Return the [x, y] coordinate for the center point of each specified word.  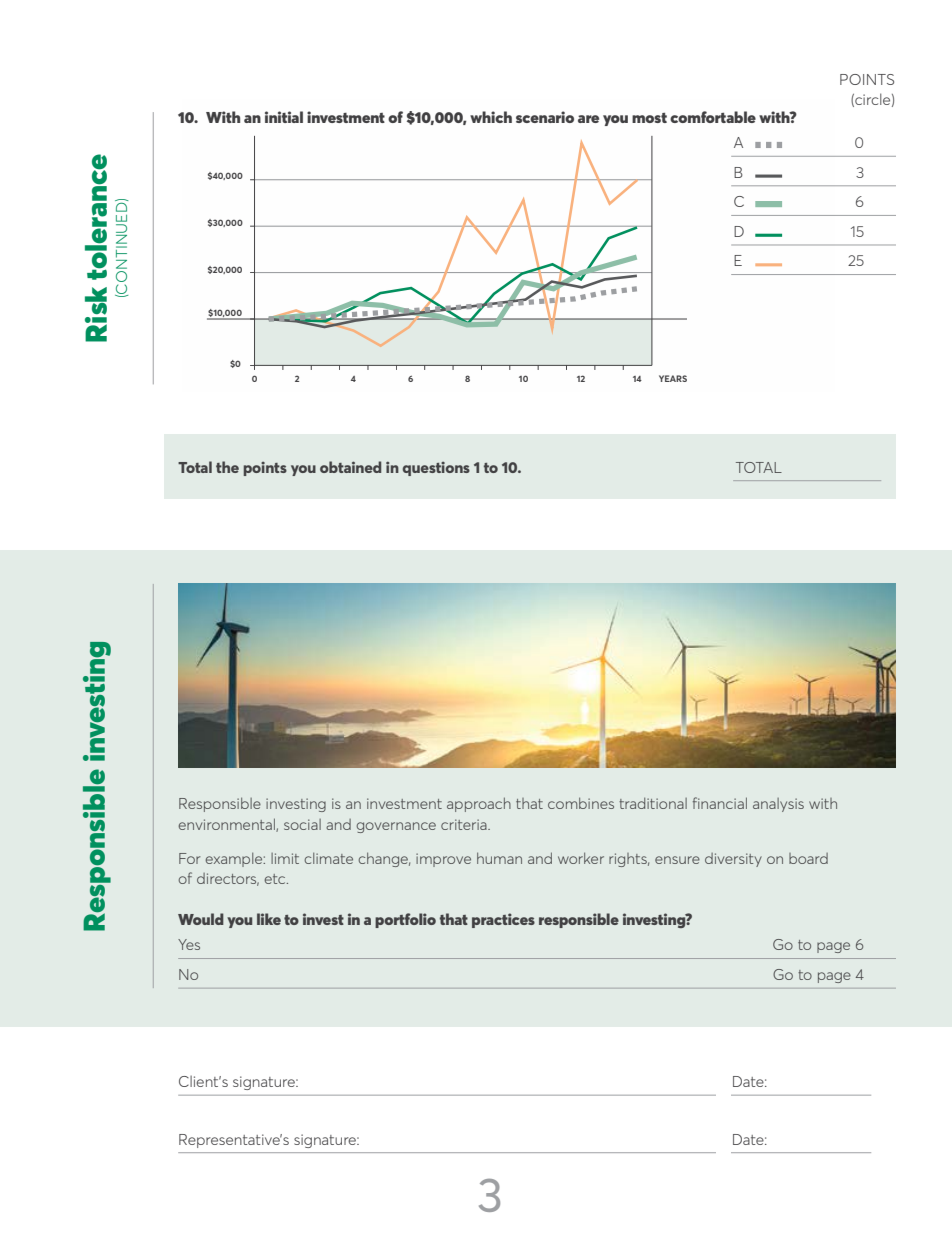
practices [503, 920]
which [491, 117]
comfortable [713, 117]
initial [284, 117]
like [269, 919]
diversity [733, 860]
